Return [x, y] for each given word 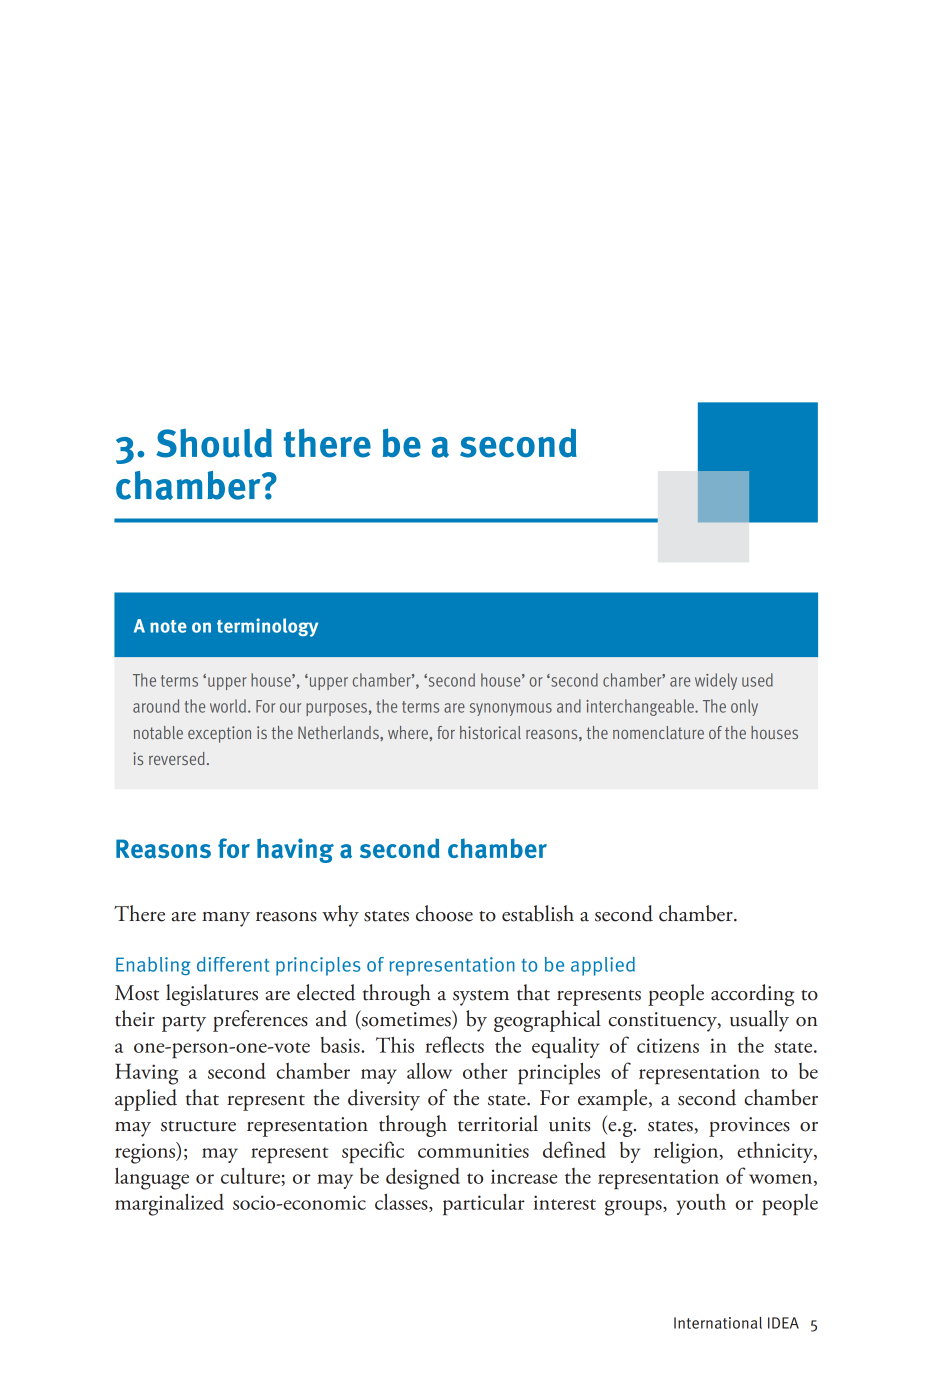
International [718, 1323]
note [168, 626]
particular [484, 1205]
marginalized [169, 1204]
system [481, 998]
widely [716, 681]
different [233, 964]
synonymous [511, 709]
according [752, 995]
